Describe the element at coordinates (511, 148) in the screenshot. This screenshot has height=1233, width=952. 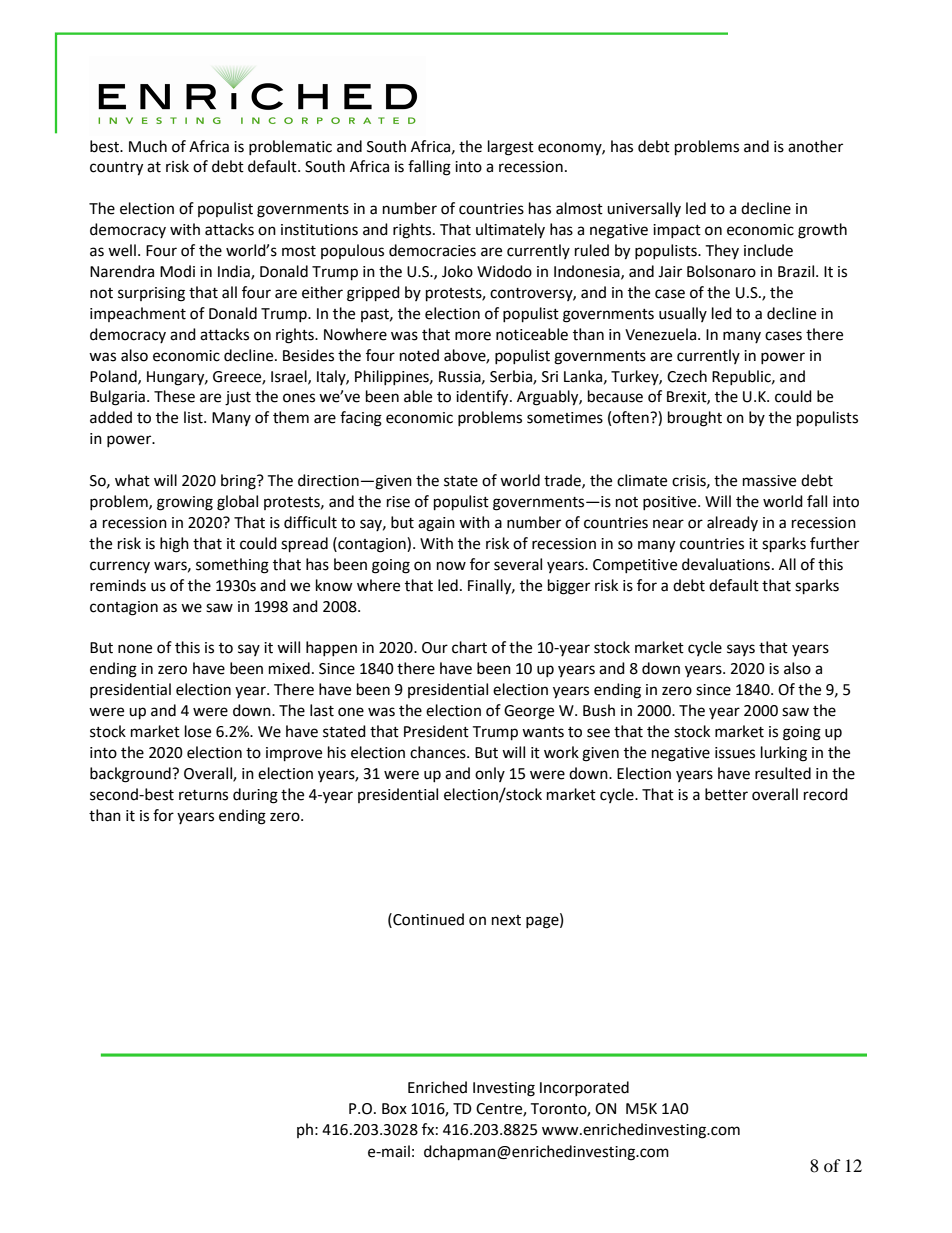
I see `largest` at that location.
